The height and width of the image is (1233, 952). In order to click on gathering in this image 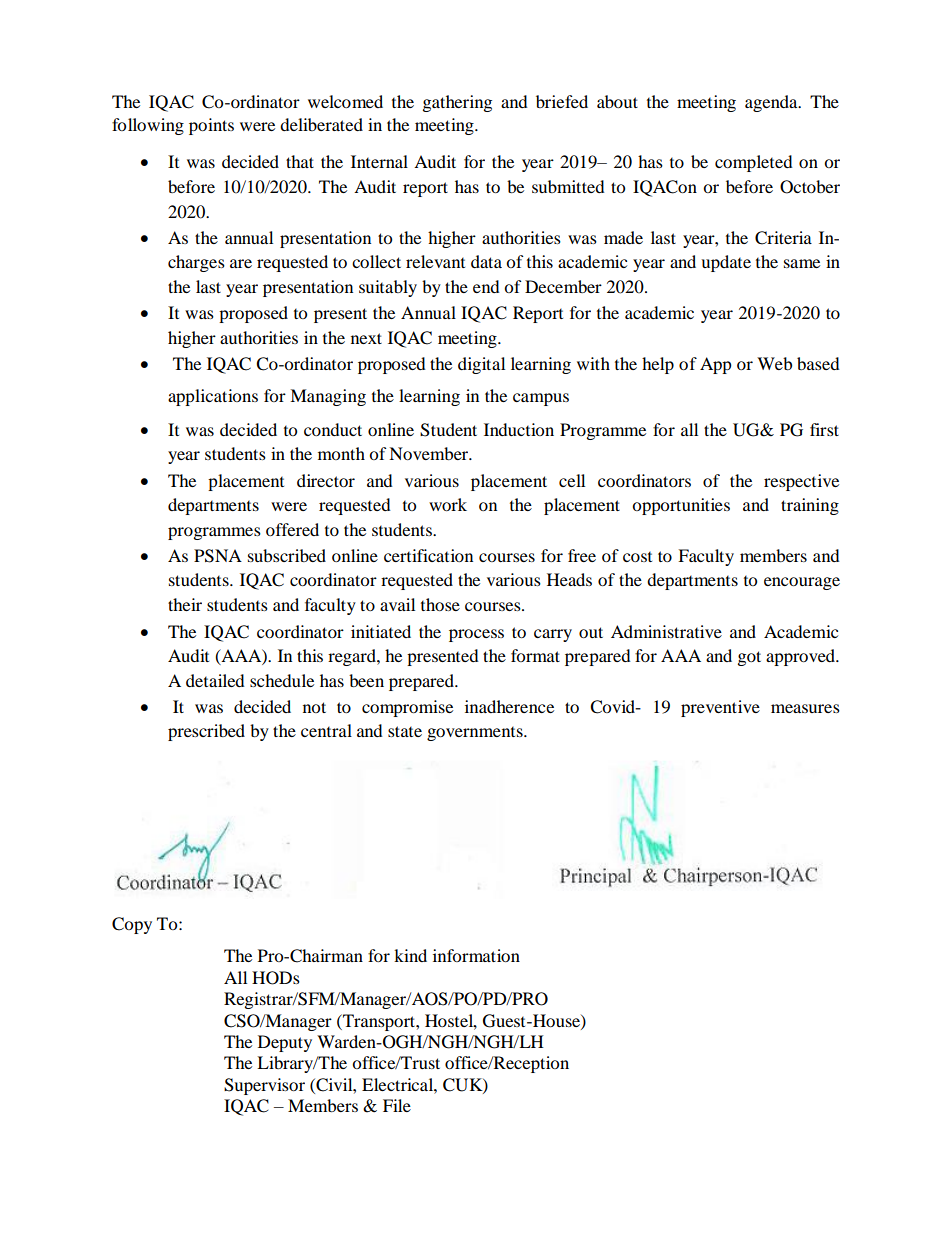, I will do `click(457, 103)`.
